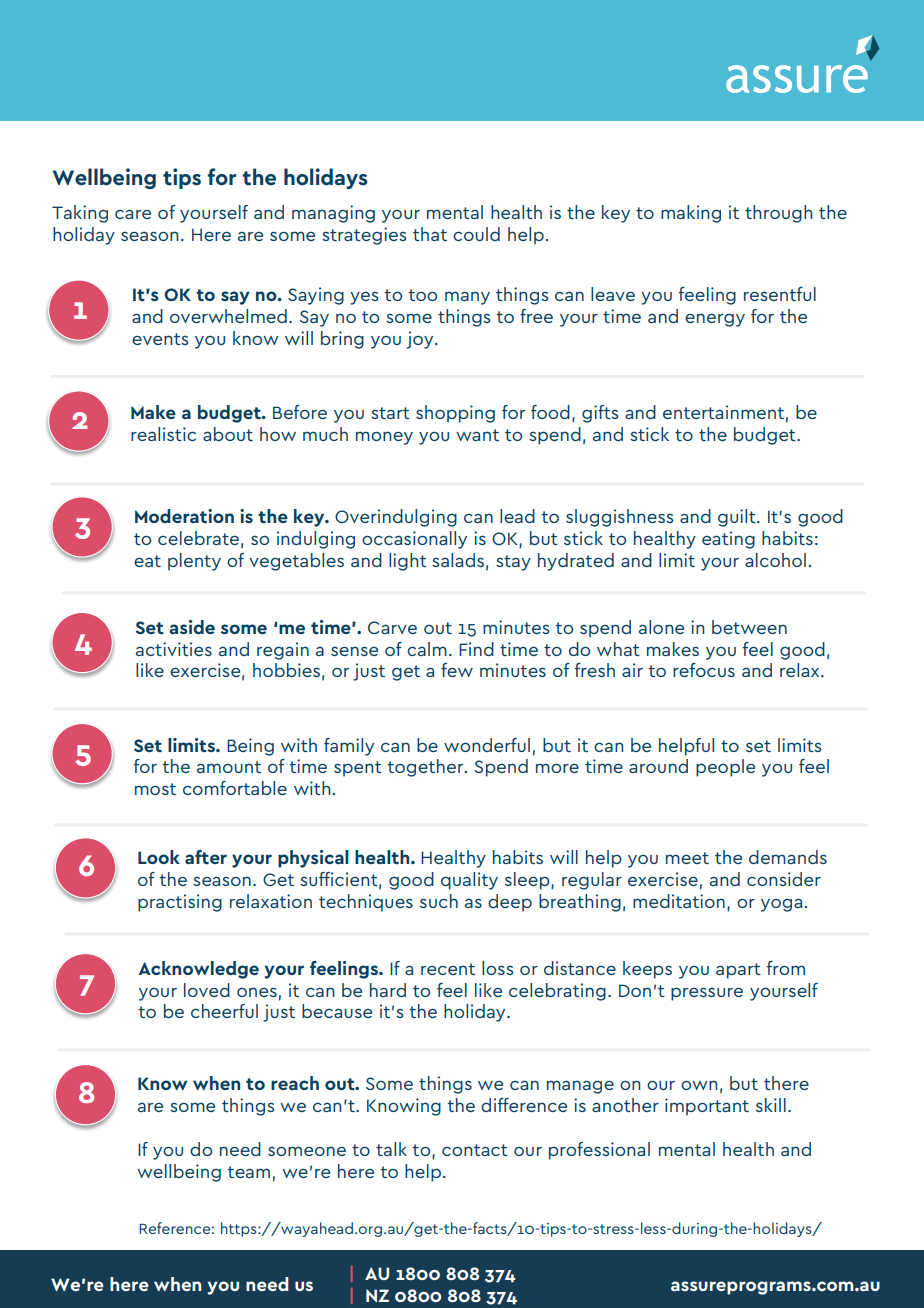 The width and height of the screenshot is (924, 1308). I want to click on guilt, so click(738, 518).
